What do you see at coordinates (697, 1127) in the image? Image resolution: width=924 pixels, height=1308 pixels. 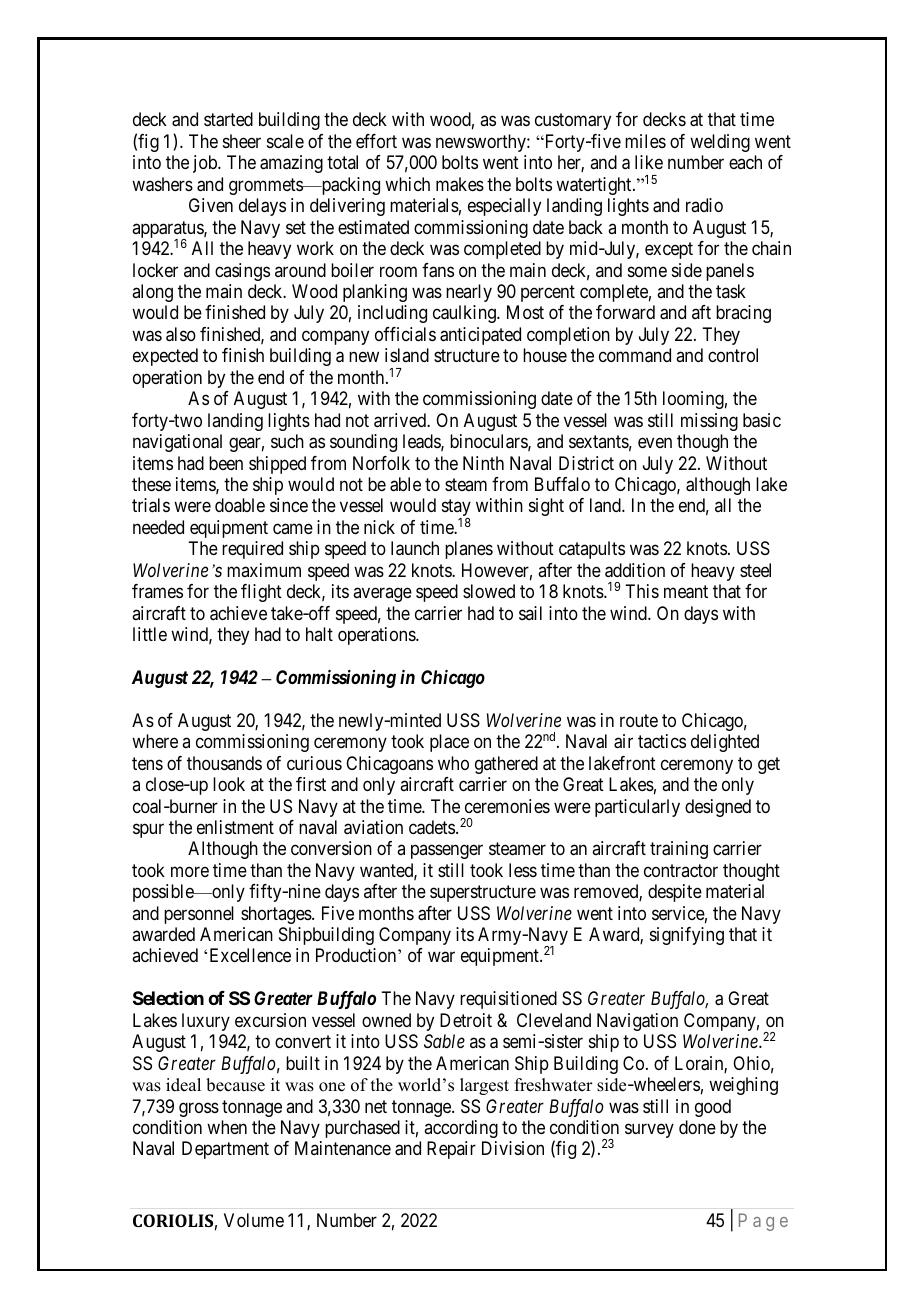 I see `done` at bounding box center [697, 1127].
